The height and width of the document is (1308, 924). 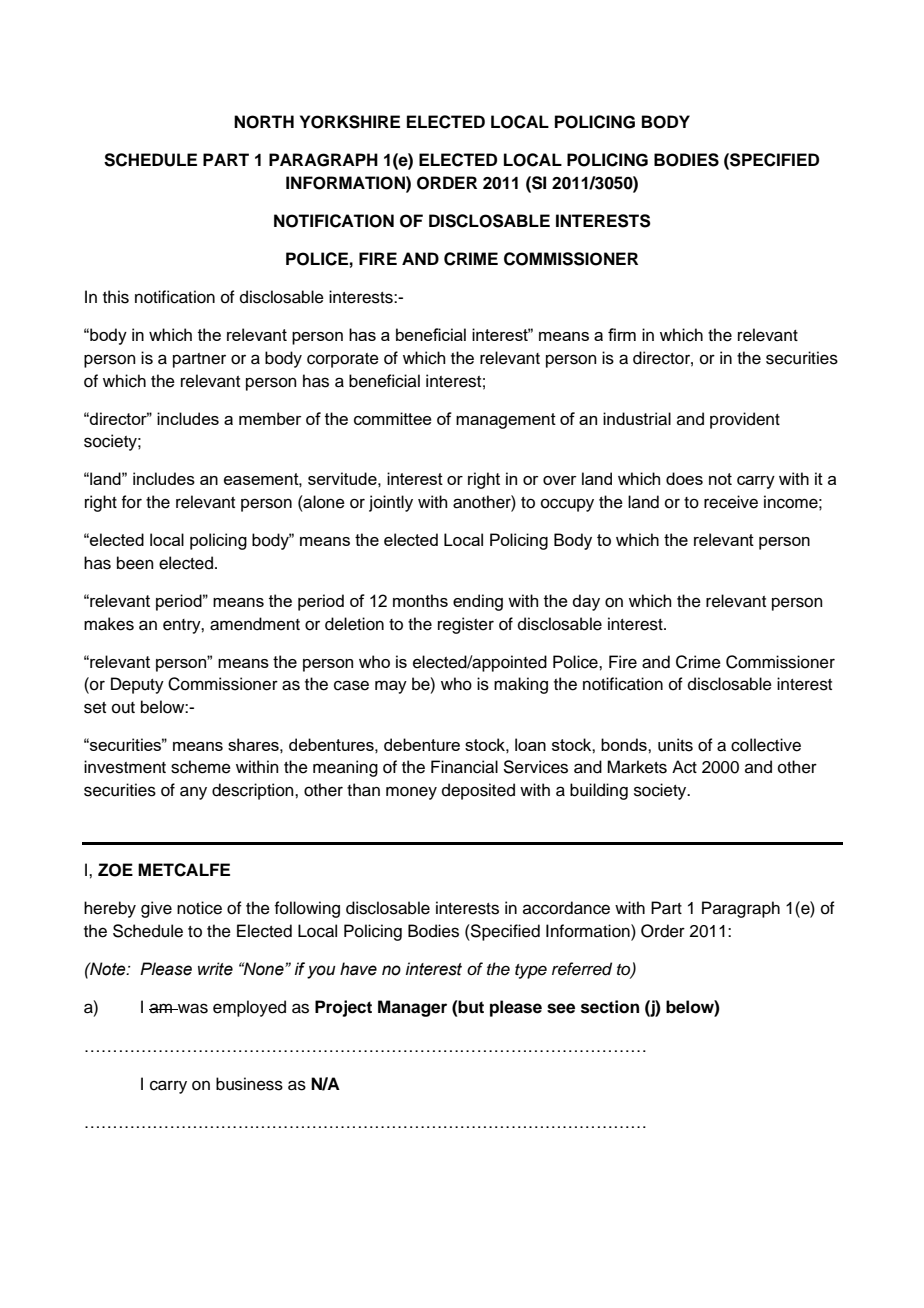 I want to click on YORKSHIRE, so click(x=350, y=122).
